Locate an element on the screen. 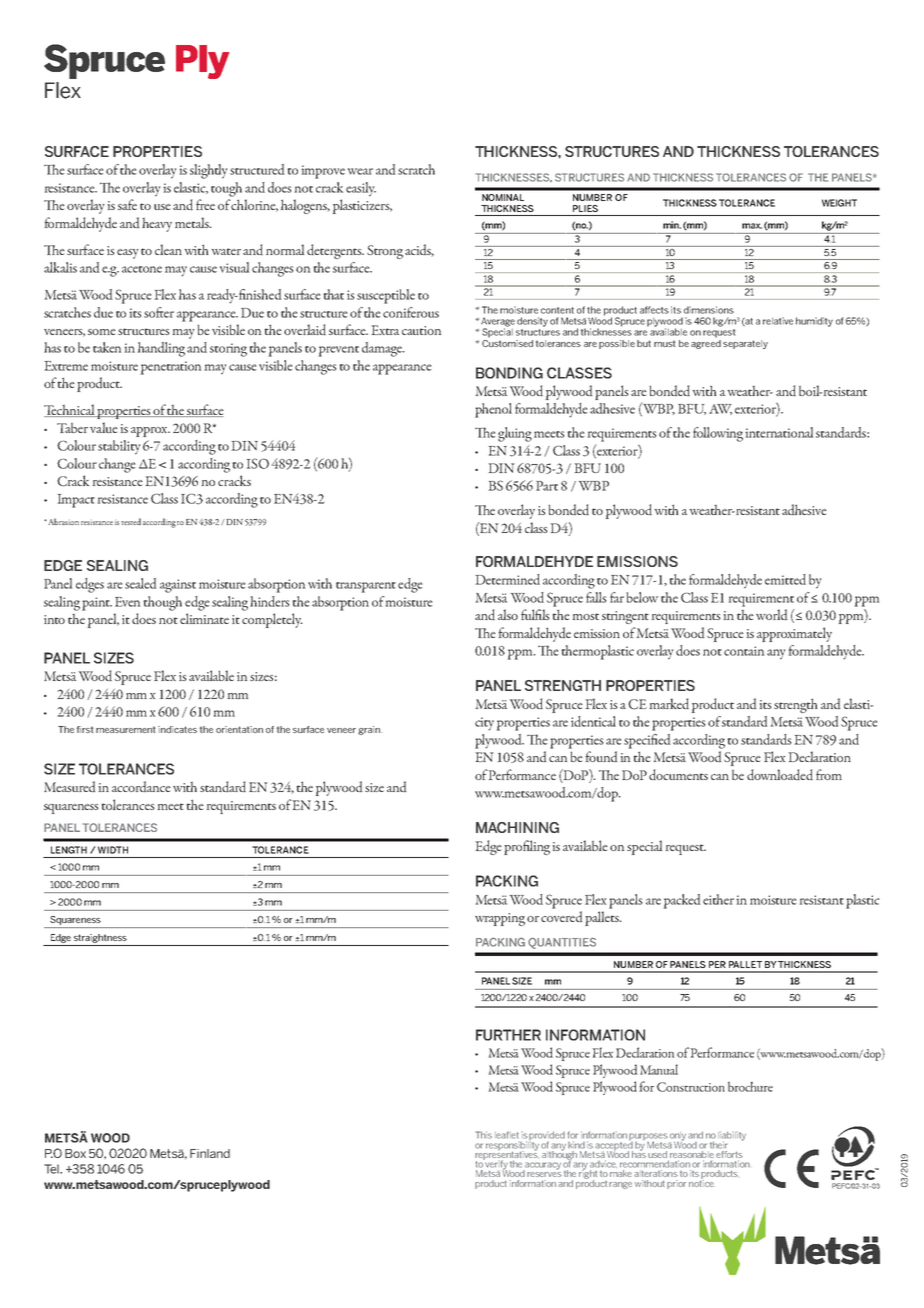 This screenshot has width=924, height=1308. contain is located at coordinates (744, 651).
